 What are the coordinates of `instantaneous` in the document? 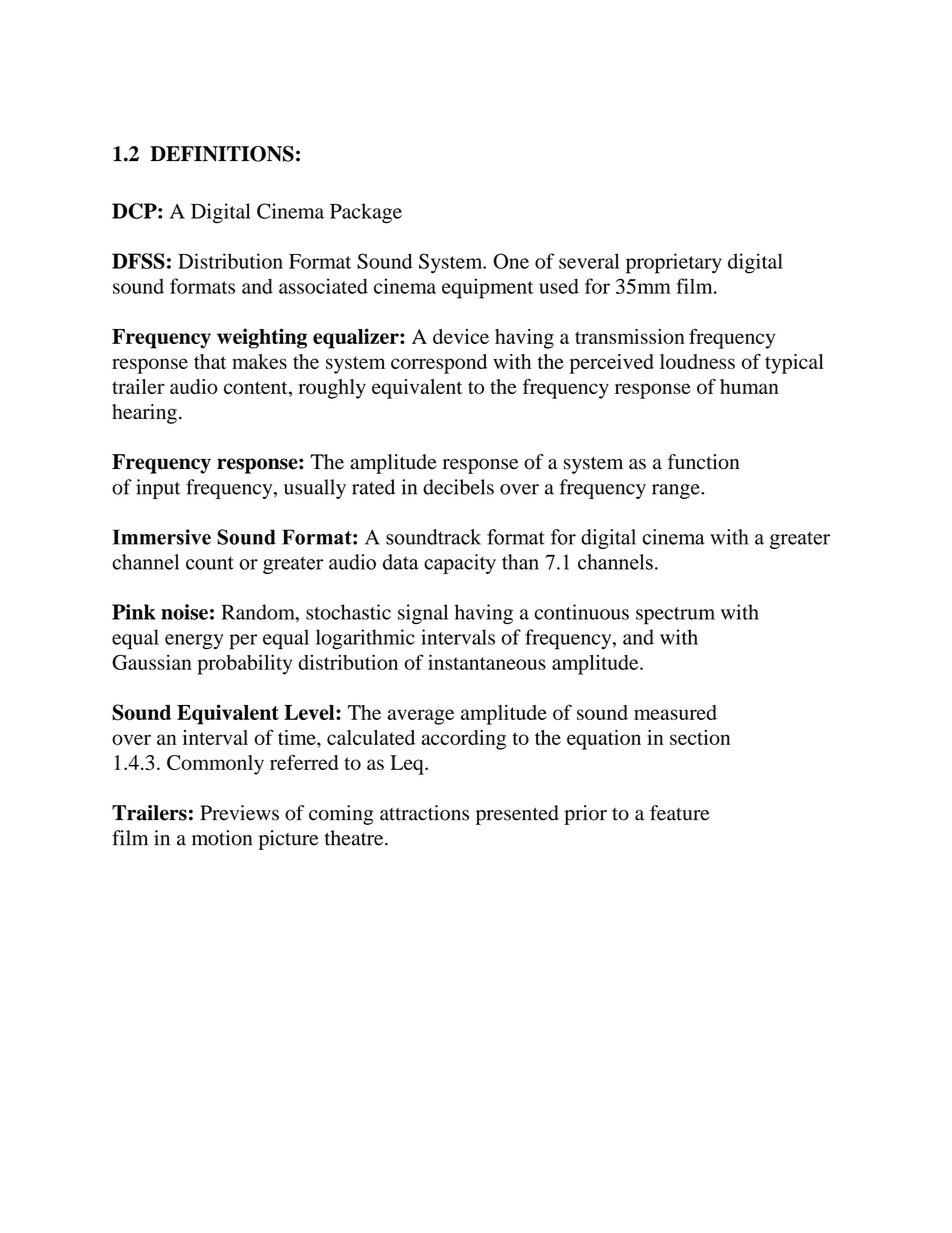 It's located at (487, 662).
